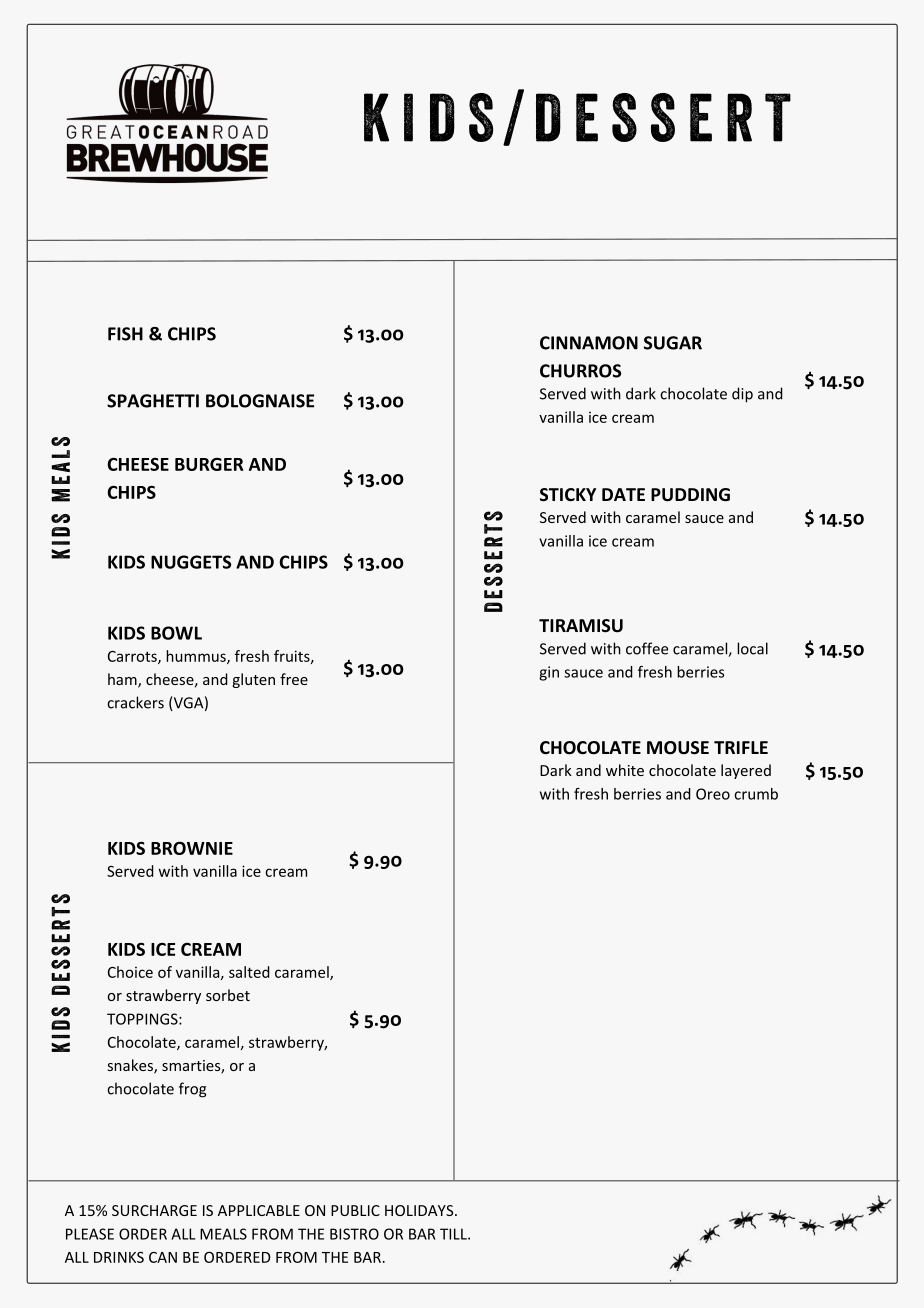  What do you see at coordinates (454, 1234) in the screenshot?
I see `TILL` at bounding box center [454, 1234].
